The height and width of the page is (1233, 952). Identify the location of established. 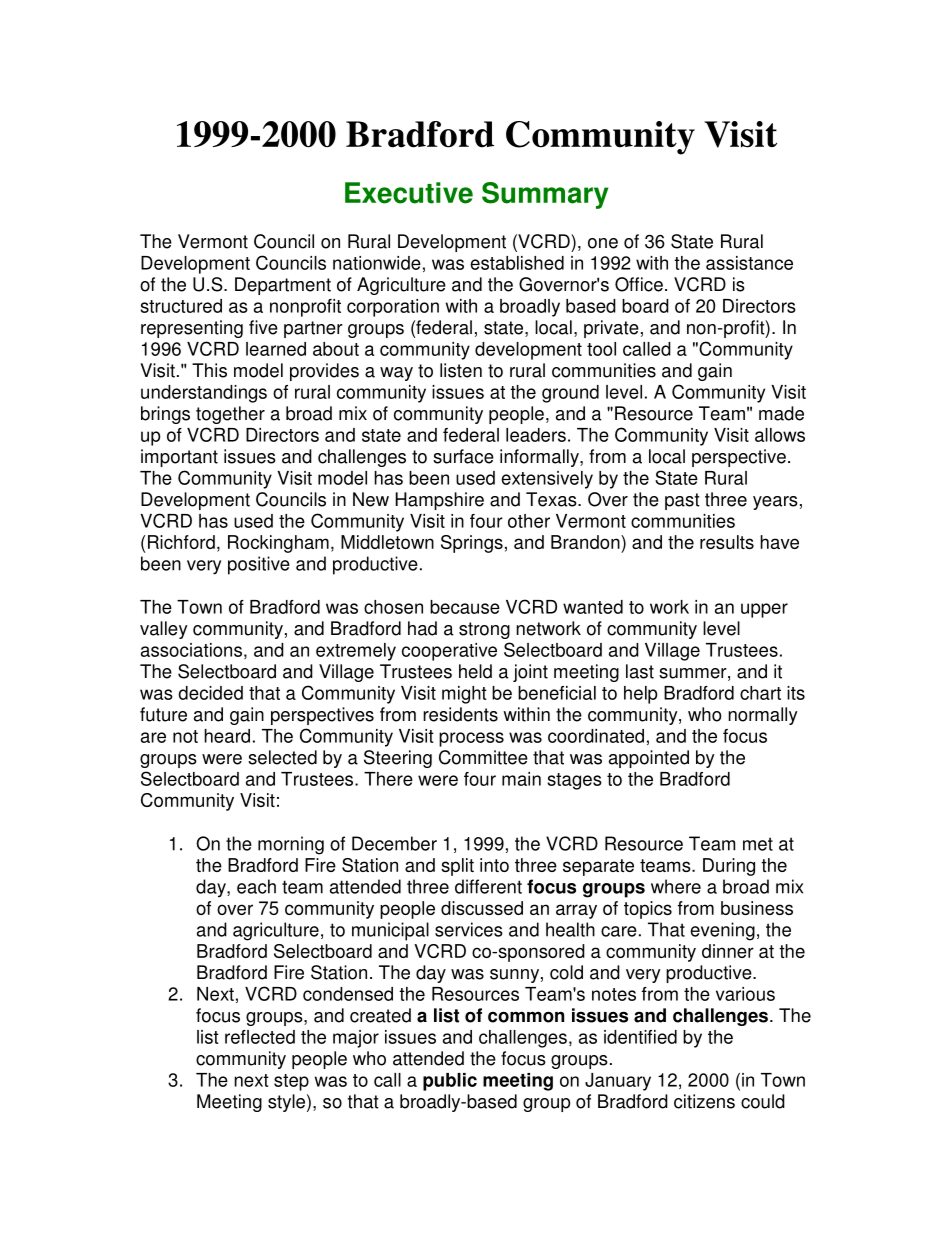
(517, 263).
